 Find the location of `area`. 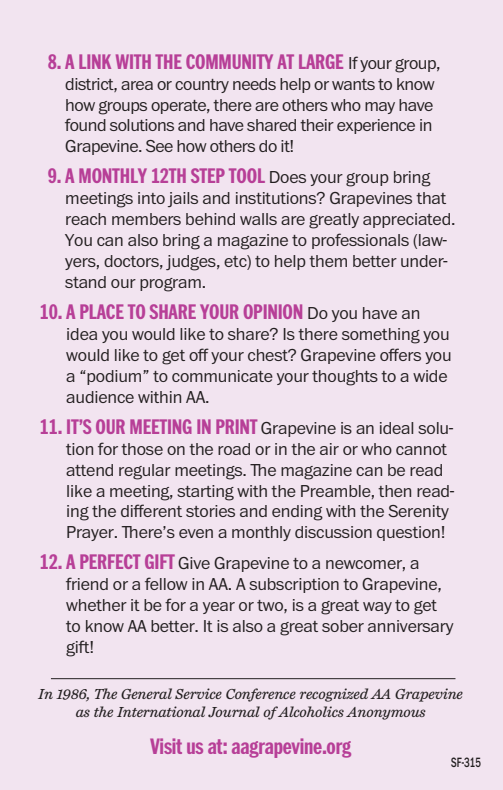

area is located at coordinates (137, 85).
